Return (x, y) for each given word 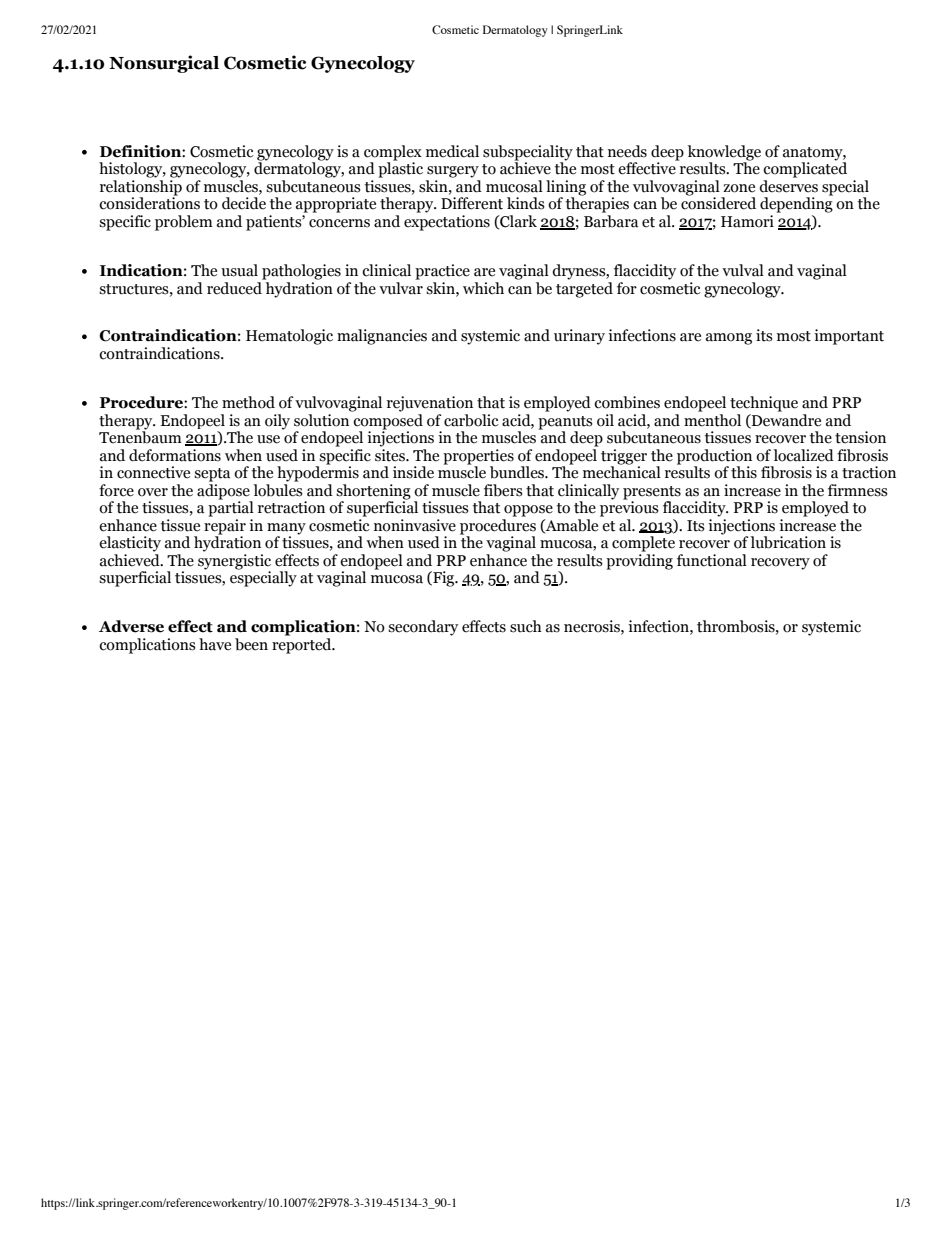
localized (804, 455)
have (215, 644)
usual (239, 270)
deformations (175, 455)
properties (478, 457)
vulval (743, 270)
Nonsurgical (164, 64)
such (526, 626)
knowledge (724, 154)
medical (452, 151)
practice (442, 272)
